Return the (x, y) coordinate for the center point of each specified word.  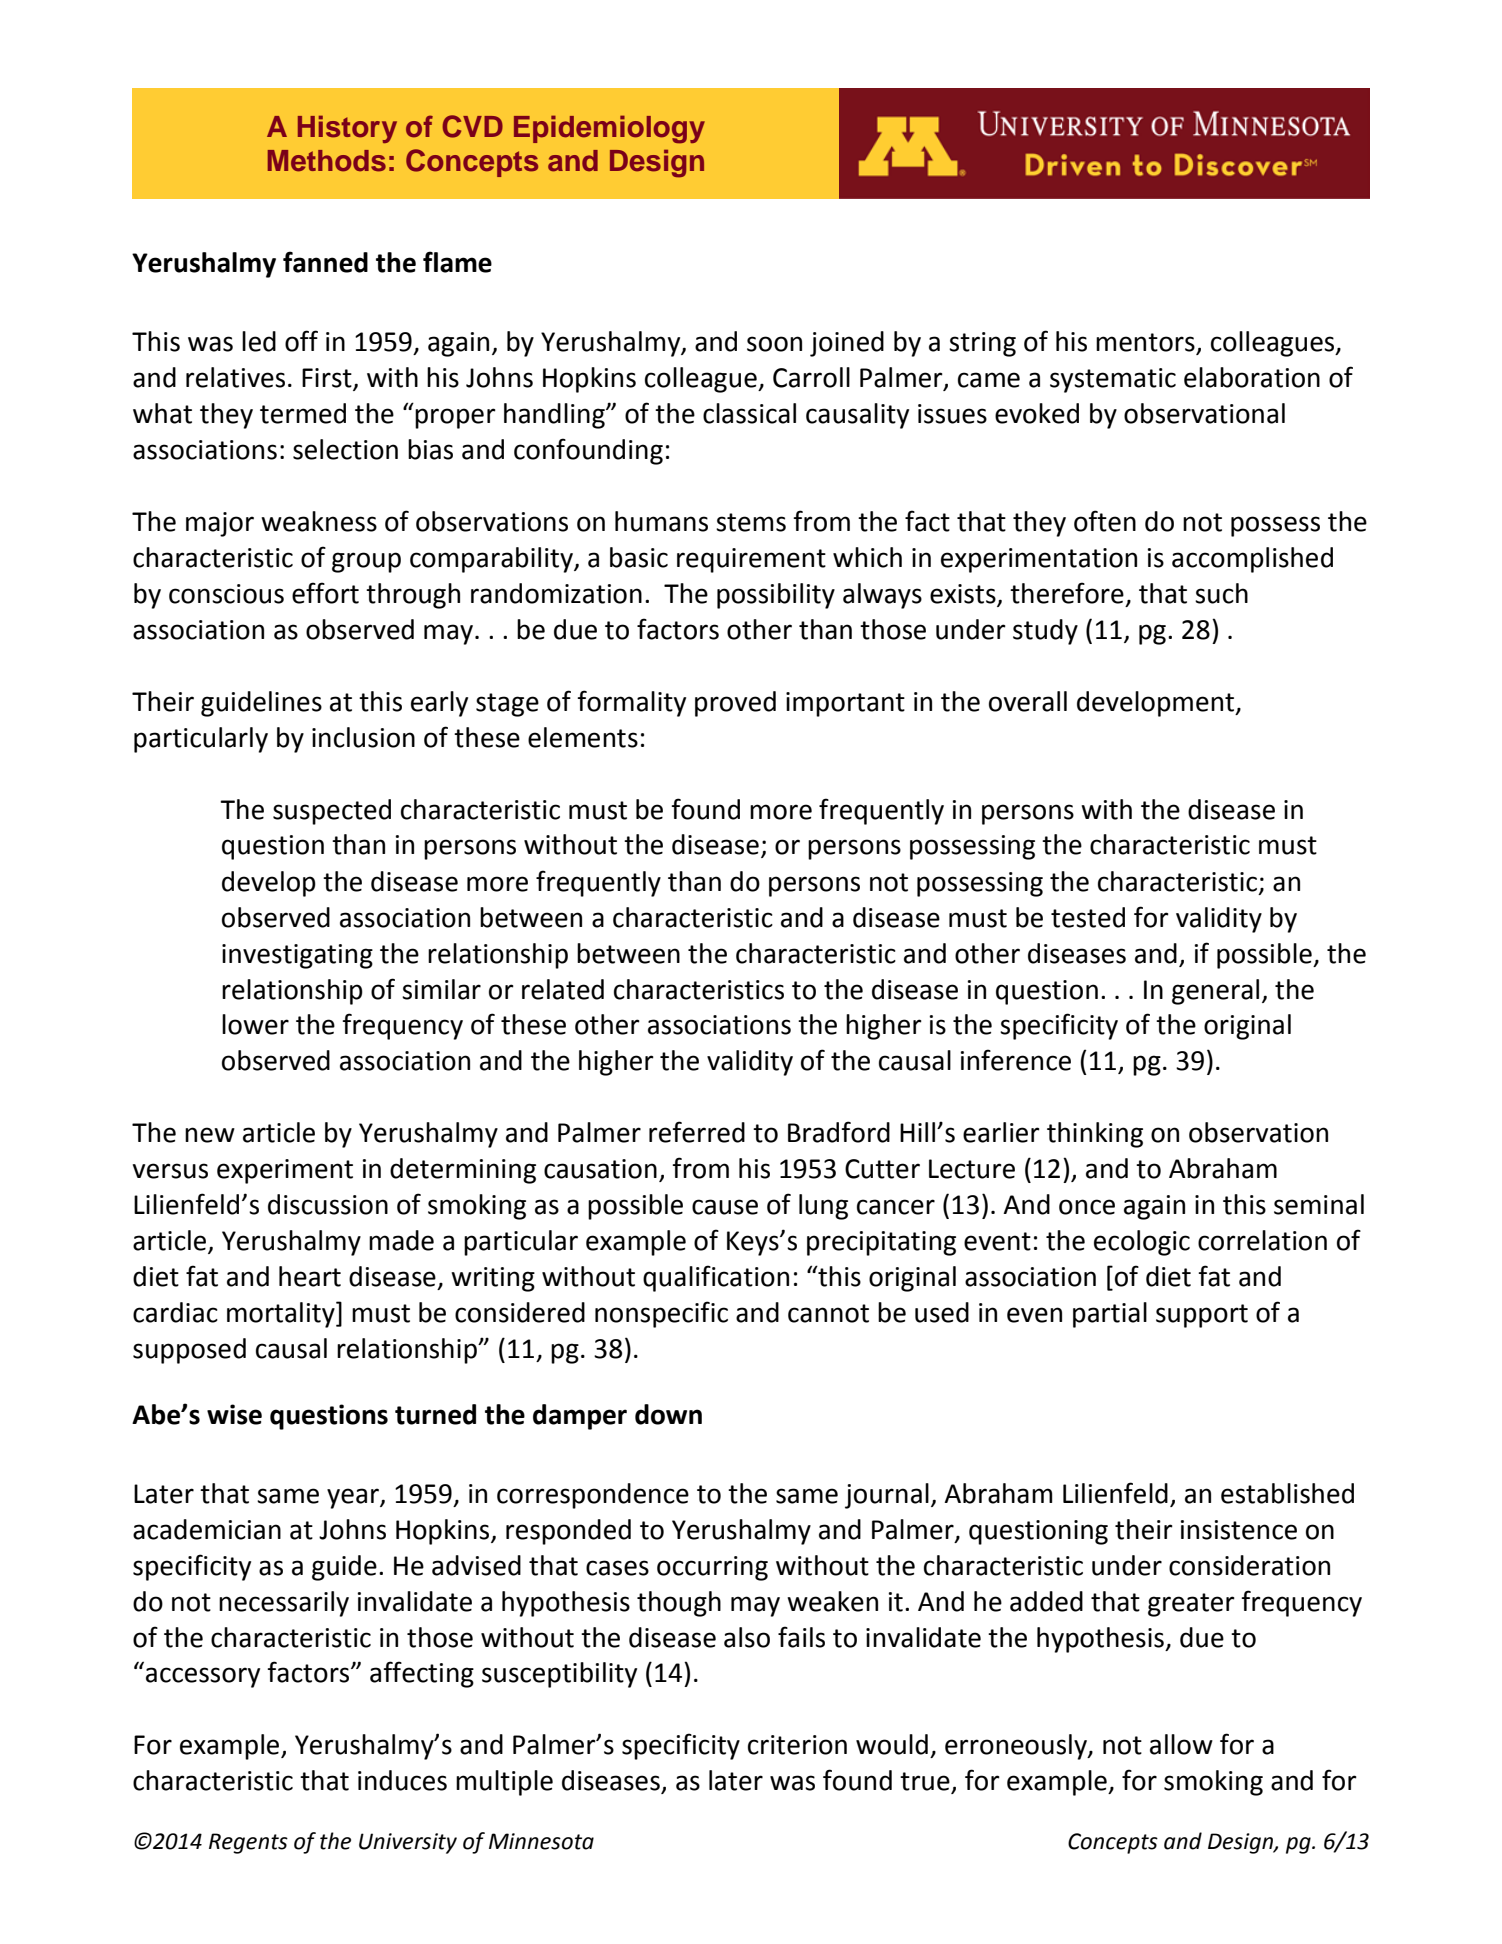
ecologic (1142, 1243)
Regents (248, 1843)
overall (1028, 701)
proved (735, 704)
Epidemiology (609, 130)
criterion (797, 1745)
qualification (716, 1278)
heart (310, 1276)
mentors (1146, 343)
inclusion (363, 737)
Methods (327, 161)
